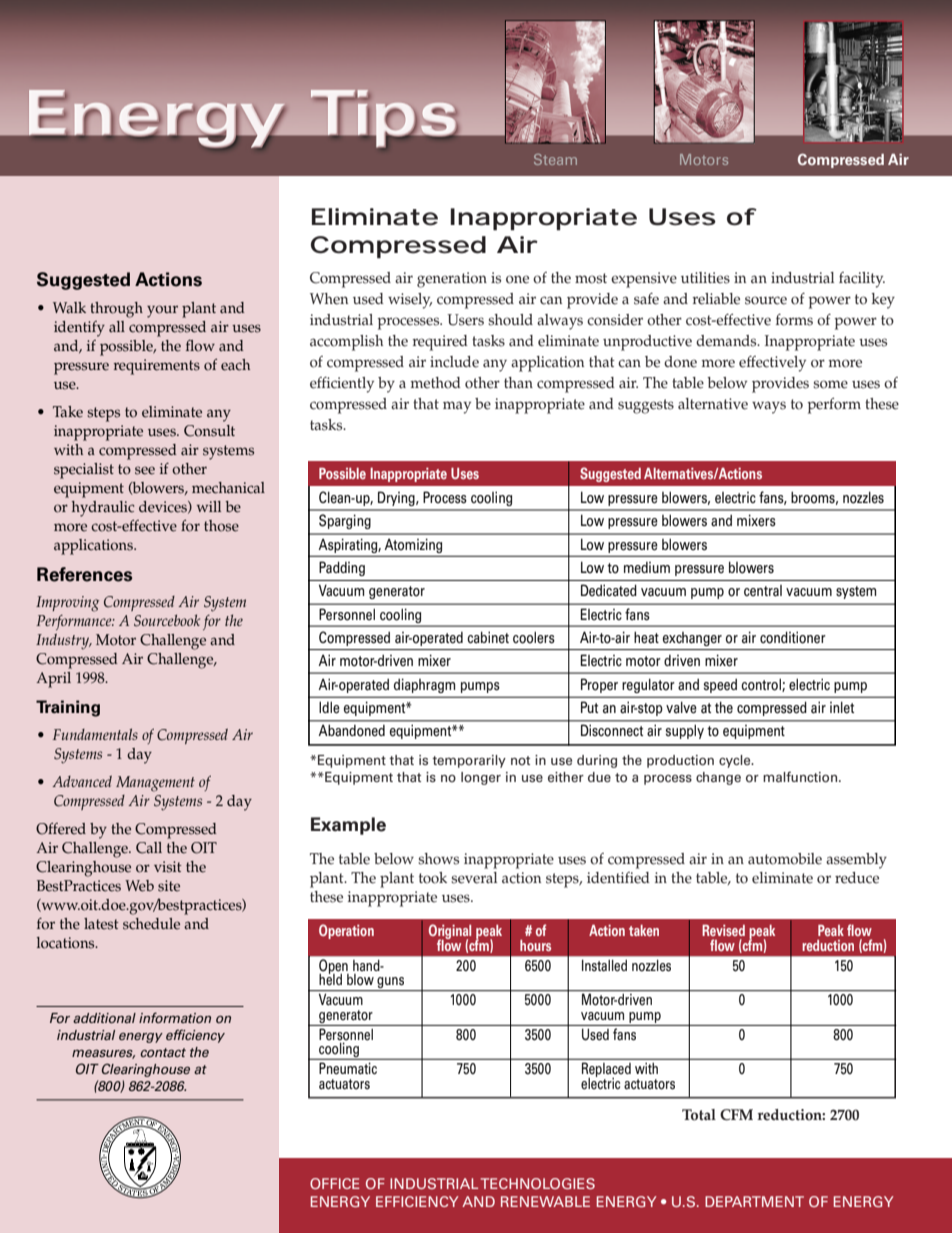 This screenshot has width=952, height=1233. What do you see at coordinates (538, 1183) in the screenshot?
I see `TECHNOLOGIES` at bounding box center [538, 1183].
